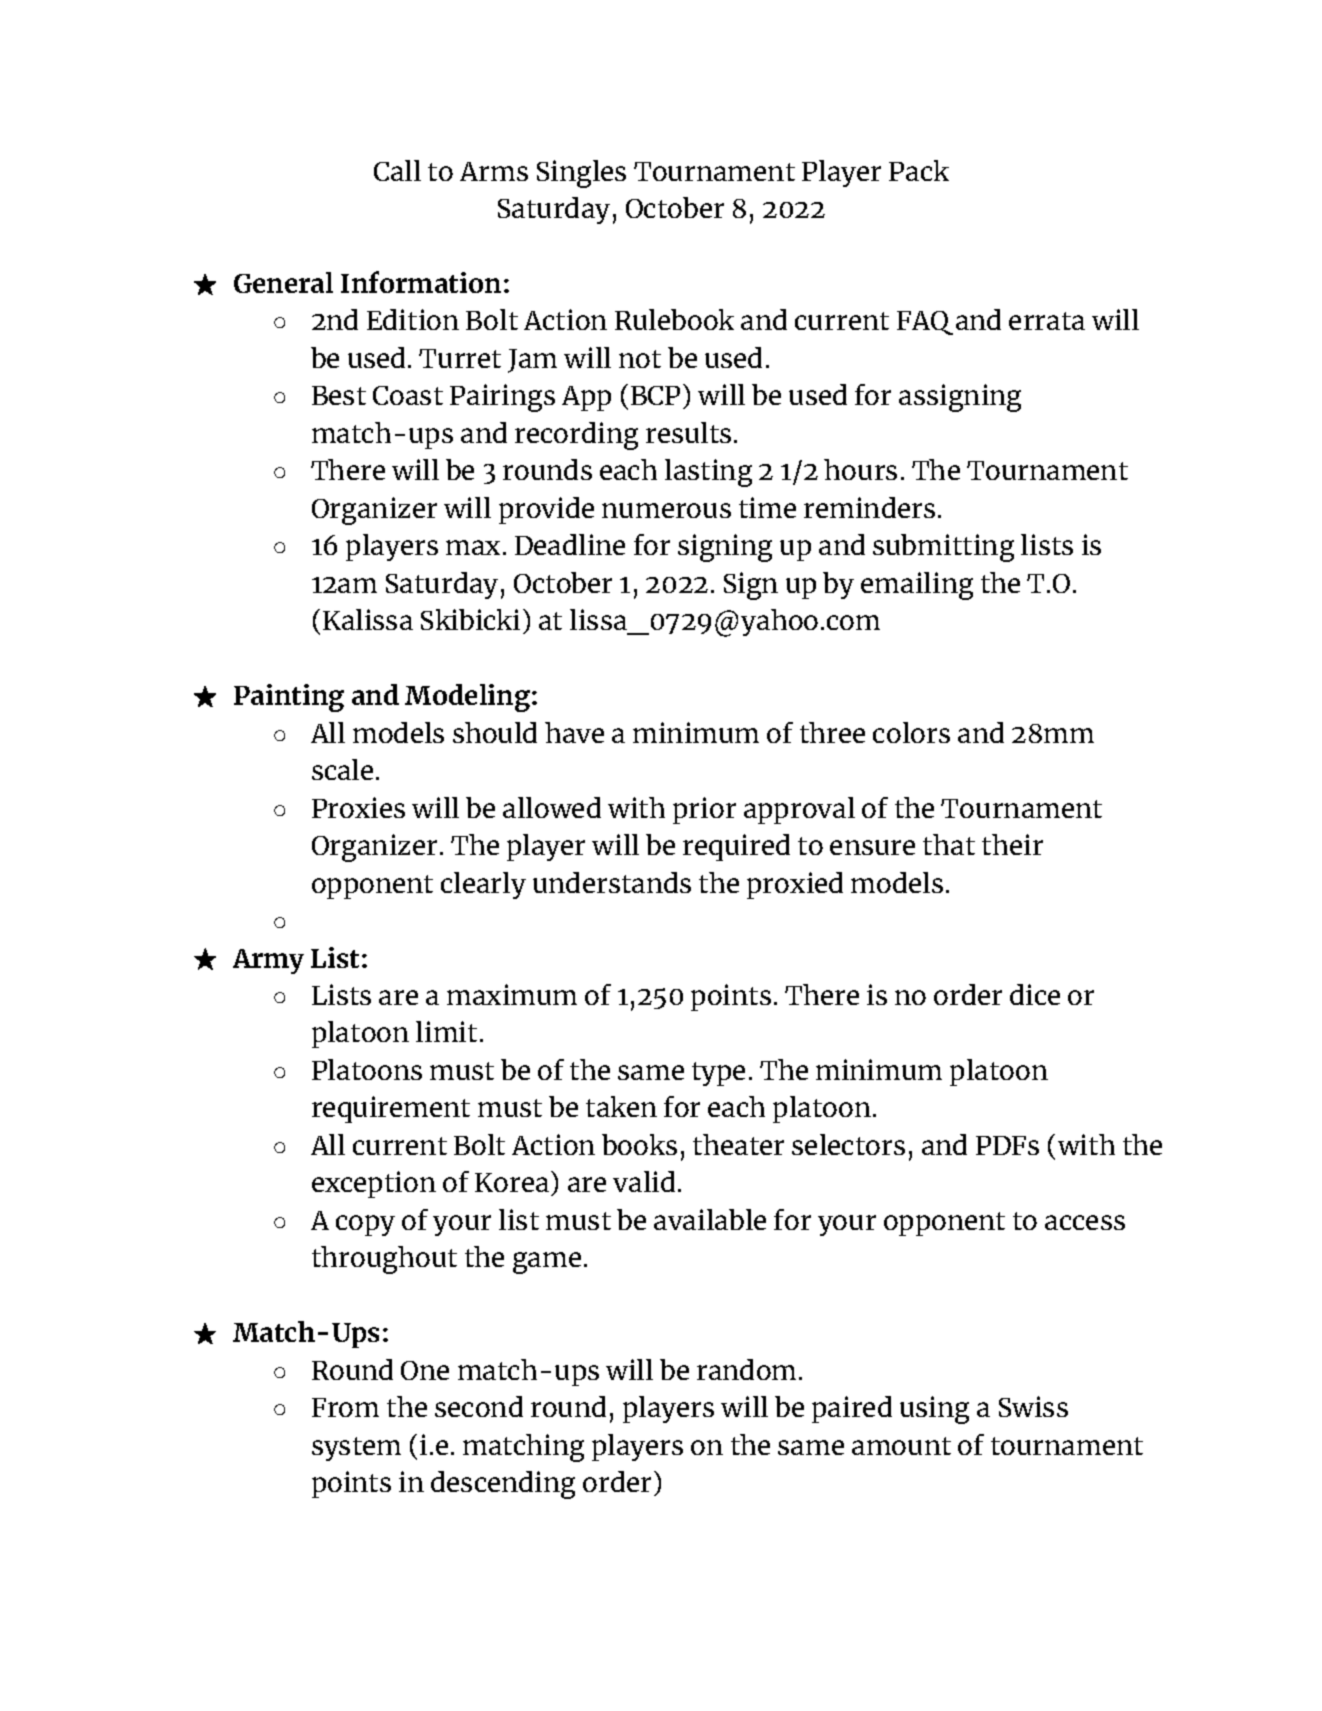  I want to click on numerous, so click(666, 510).
